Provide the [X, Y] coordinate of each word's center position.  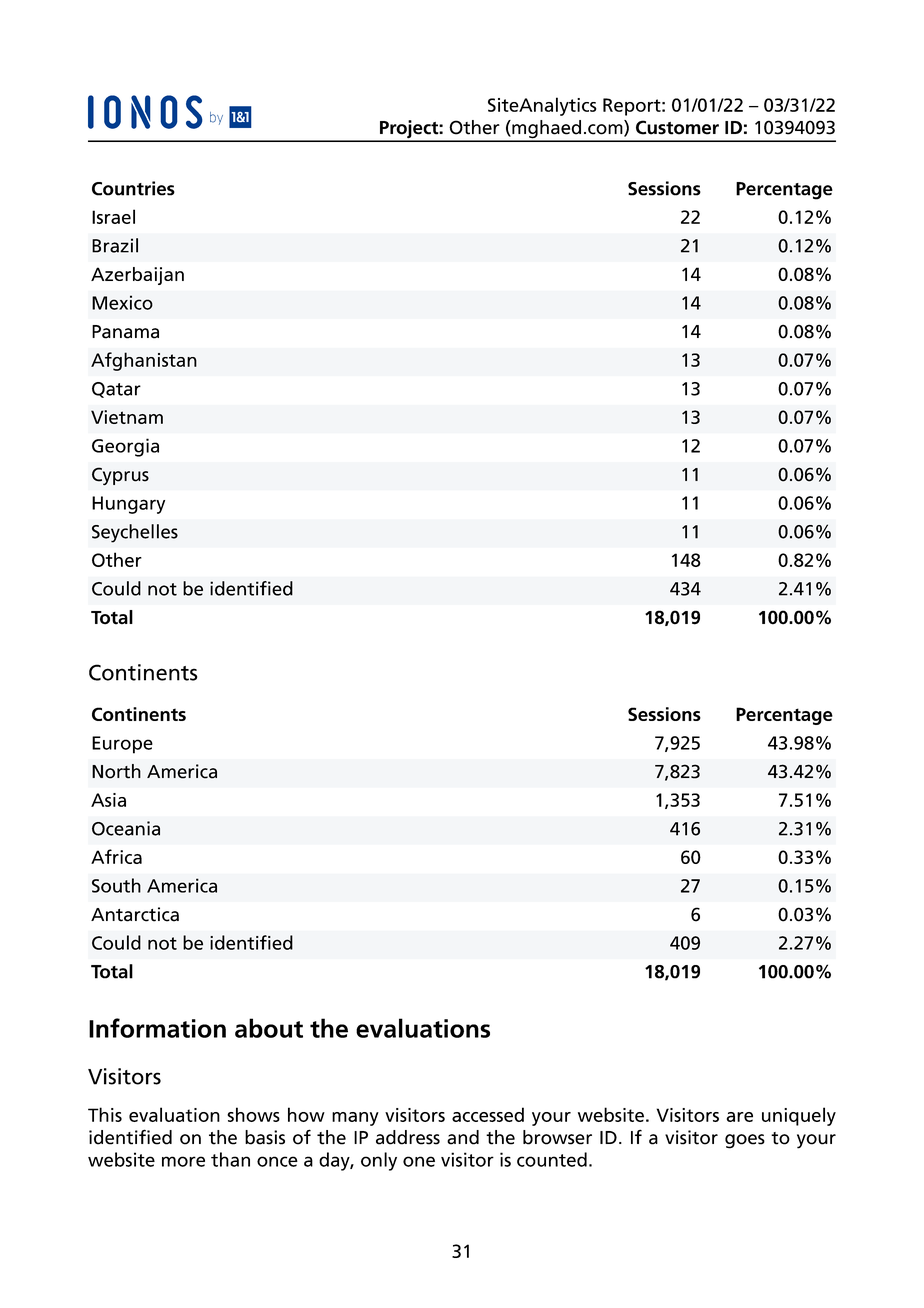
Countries [133, 188]
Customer [677, 127]
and [463, 1137]
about [269, 1028]
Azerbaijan [137, 276]
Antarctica [135, 914]
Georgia [125, 447]
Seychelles [135, 533]
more [183, 1161]
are [740, 1117]
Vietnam [127, 417]
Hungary [128, 505]
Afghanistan [144, 361]
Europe [122, 745]
